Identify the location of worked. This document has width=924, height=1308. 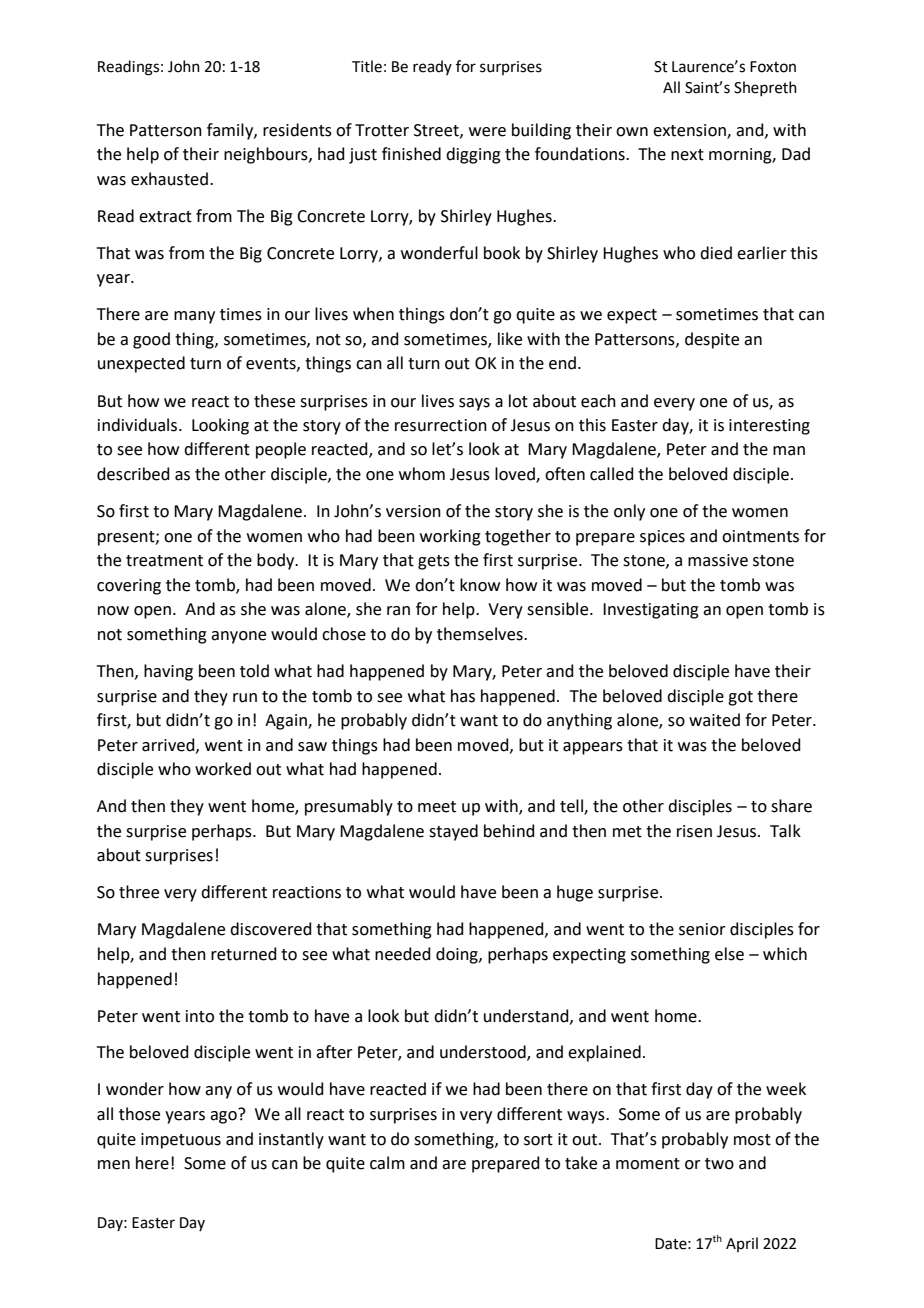
(223, 769).
